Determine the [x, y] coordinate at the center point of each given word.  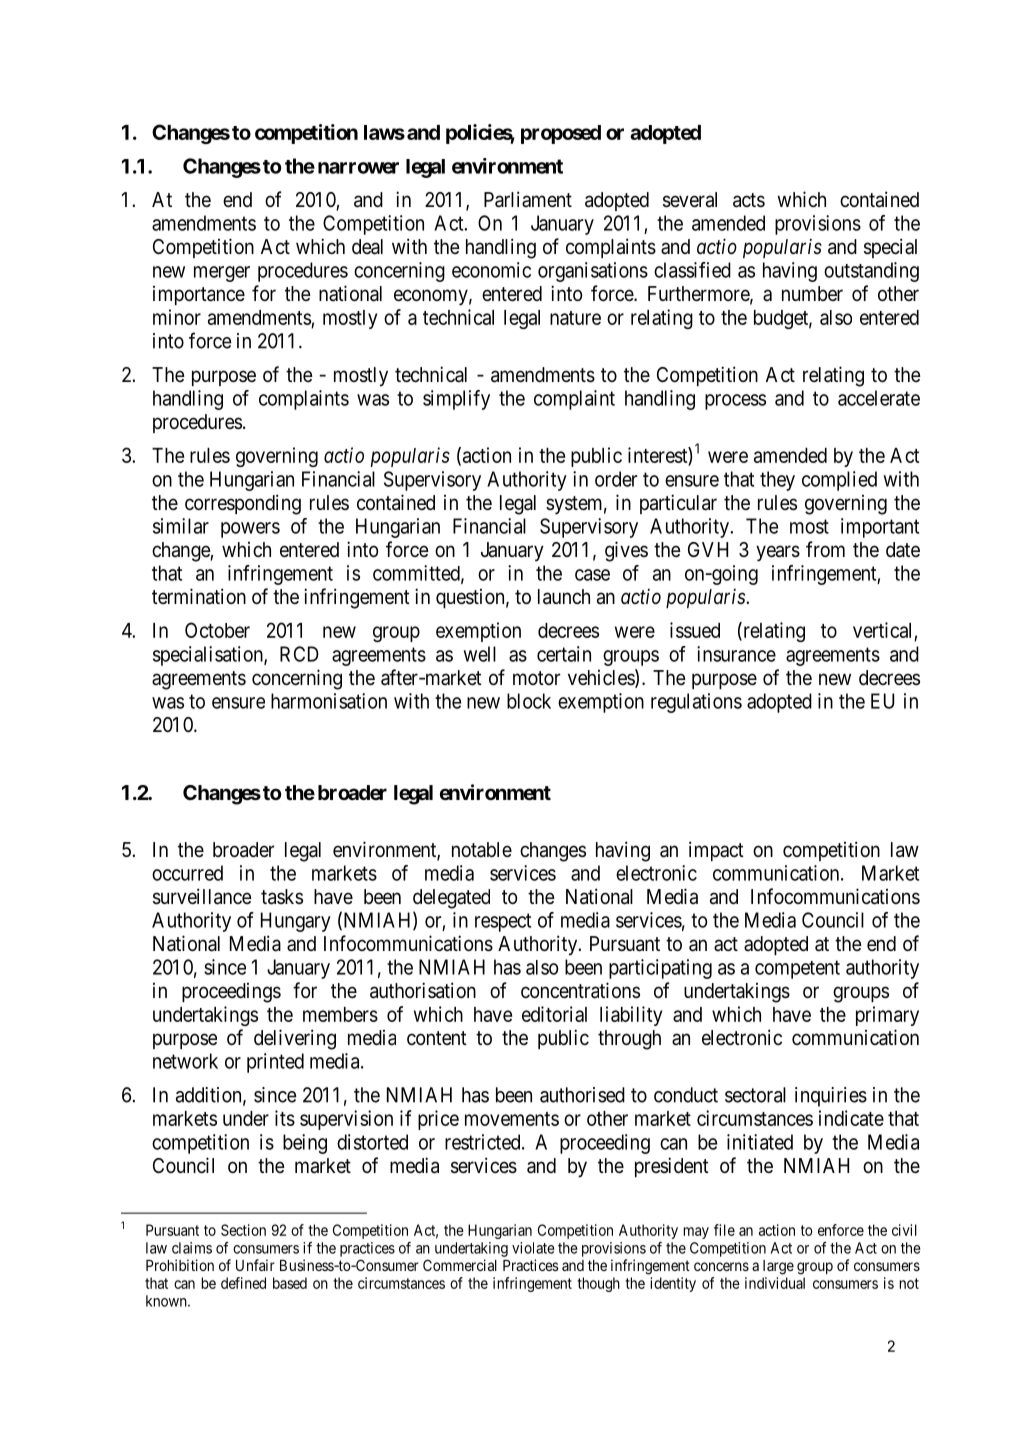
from [825, 549]
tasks [282, 897]
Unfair [255, 1265]
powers [250, 530]
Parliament [528, 199]
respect [503, 922]
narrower [358, 168]
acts [749, 200]
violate [533, 1248]
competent [797, 969]
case [592, 575]
